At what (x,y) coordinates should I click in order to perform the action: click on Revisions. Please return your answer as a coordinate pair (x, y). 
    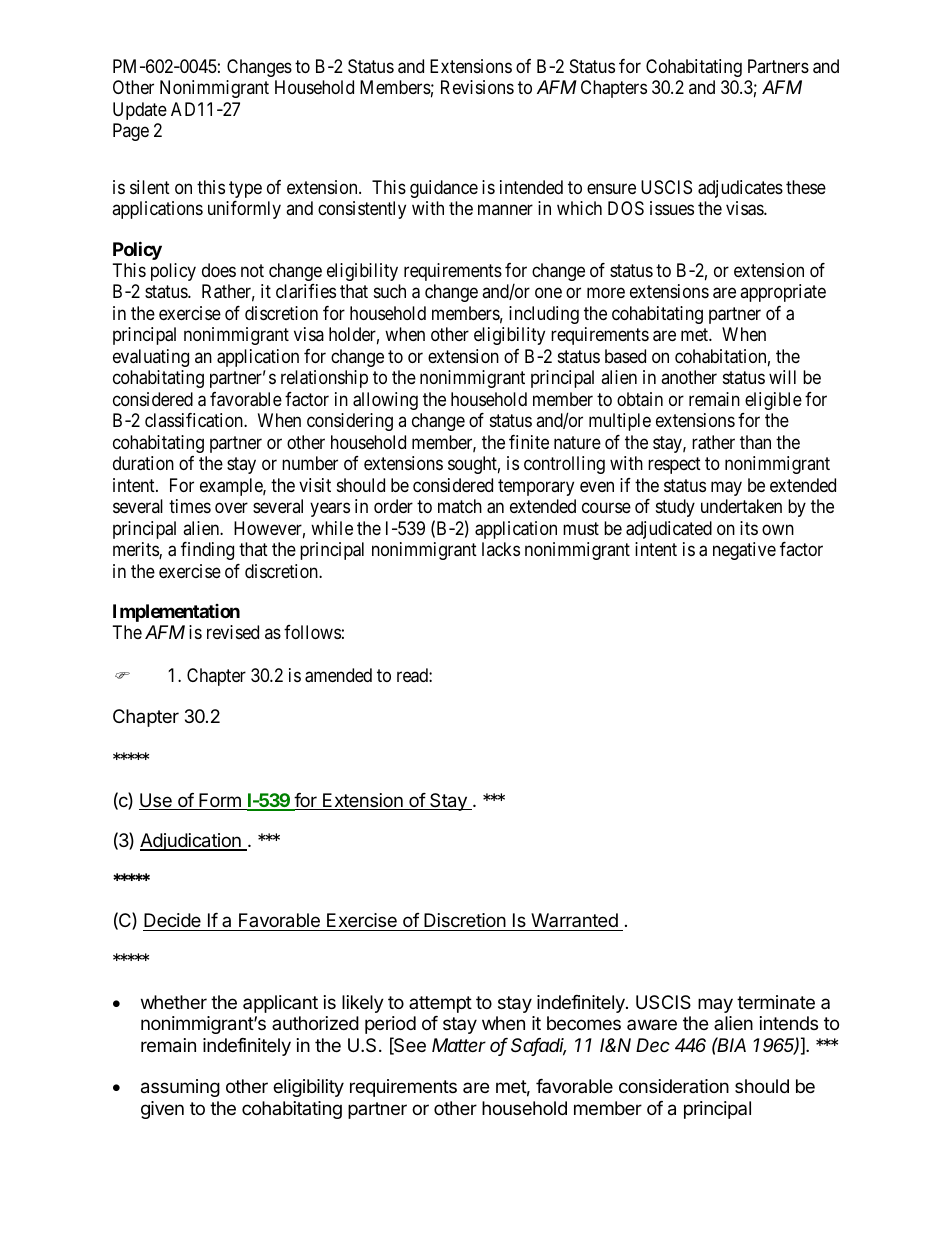
    Looking at the image, I should click on (477, 87).
